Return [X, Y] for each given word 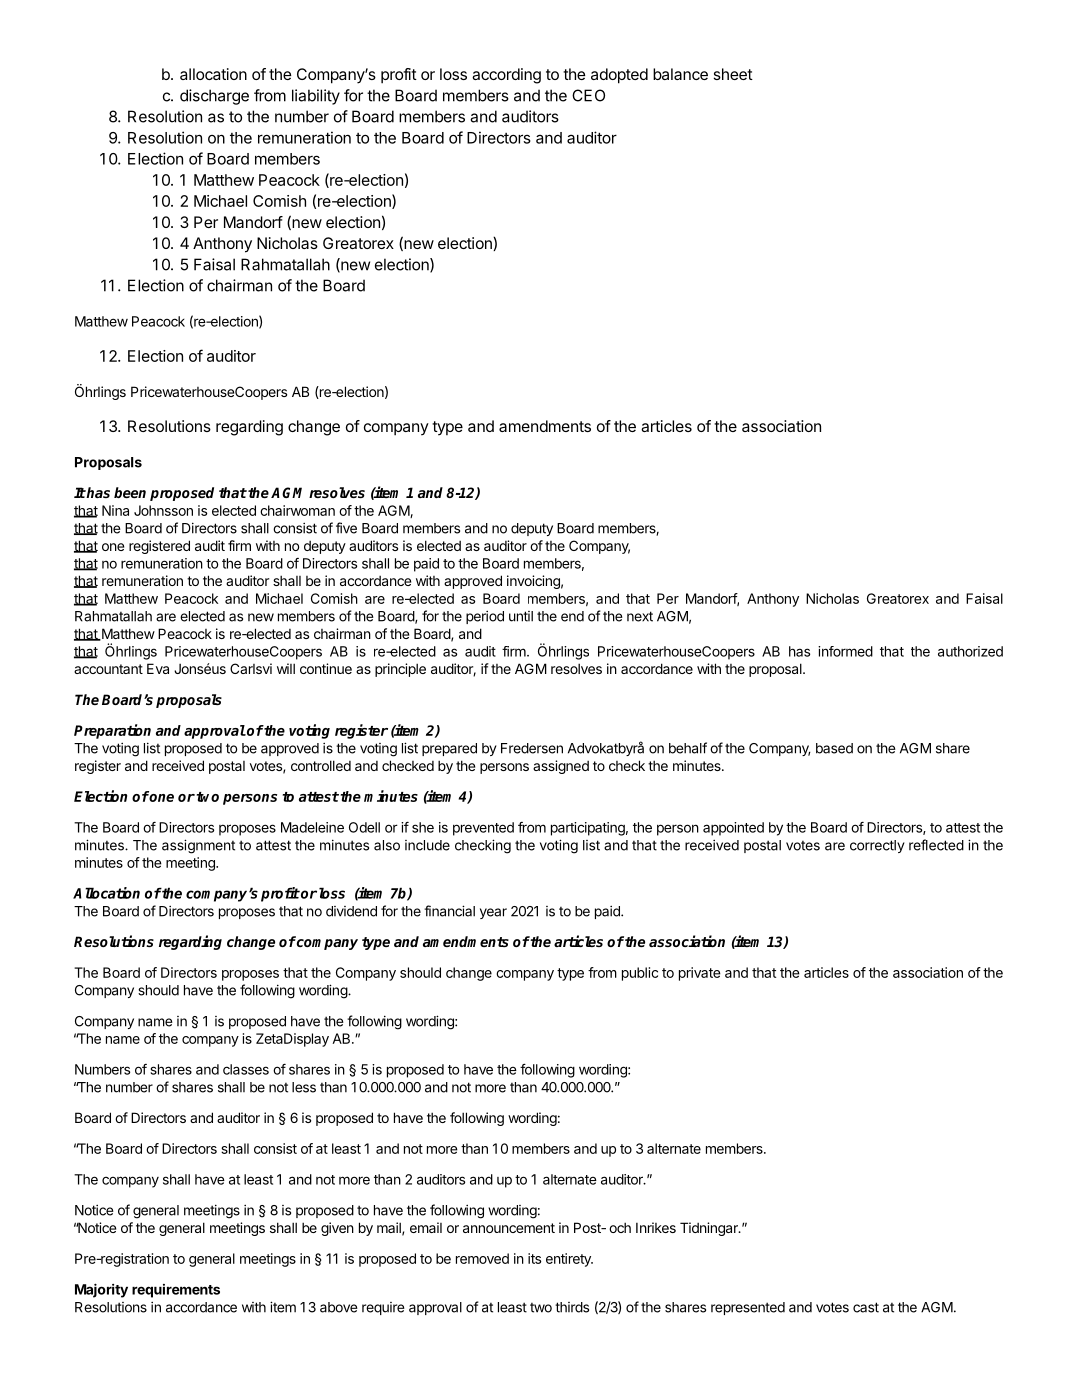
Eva [158, 668]
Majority [101, 1290]
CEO [588, 95]
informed [845, 651]
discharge [214, 97]
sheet [733, 74]
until [521, 616]
